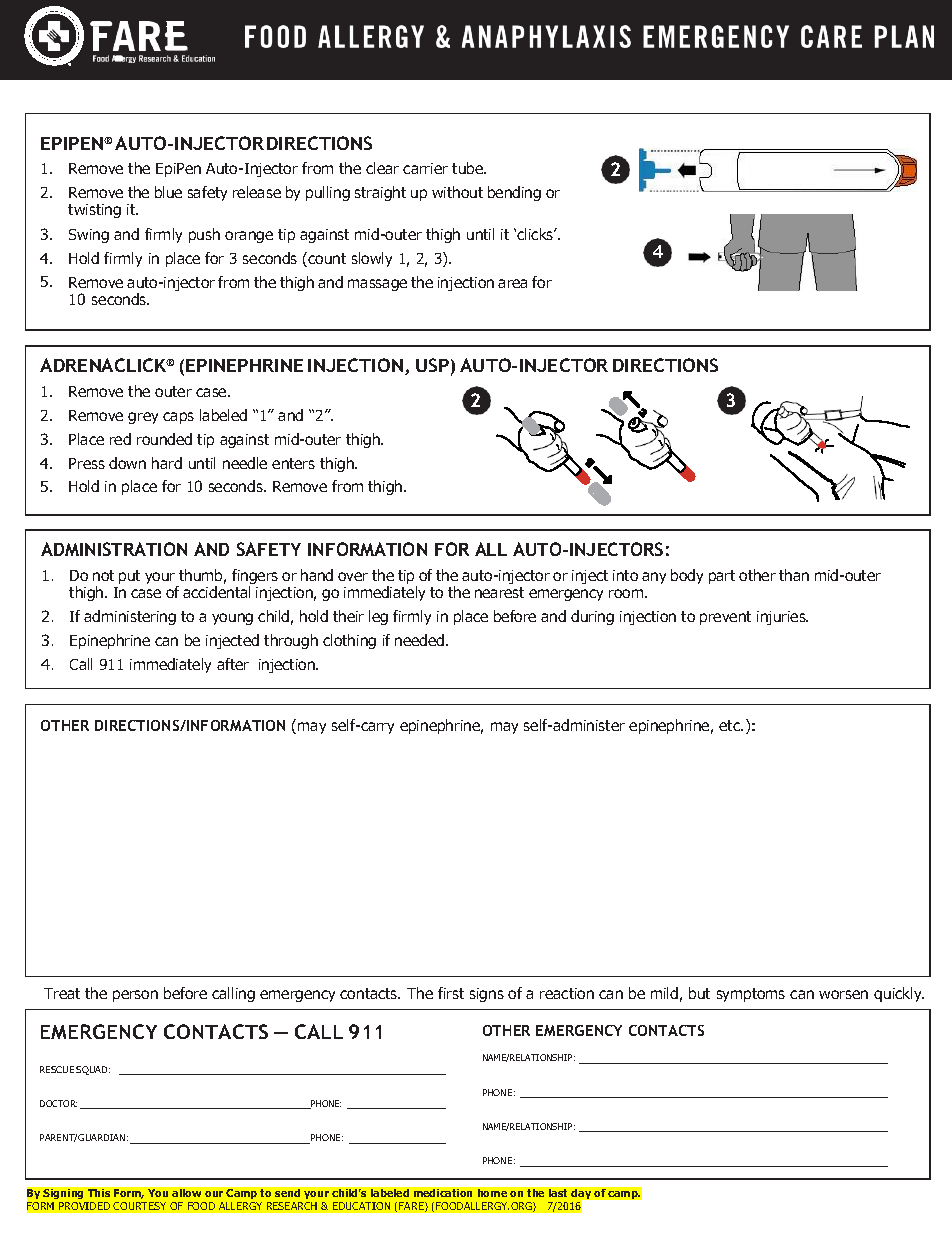 This screenshot has width=952, height=1233. I want to click on without, so click(457, 192).
